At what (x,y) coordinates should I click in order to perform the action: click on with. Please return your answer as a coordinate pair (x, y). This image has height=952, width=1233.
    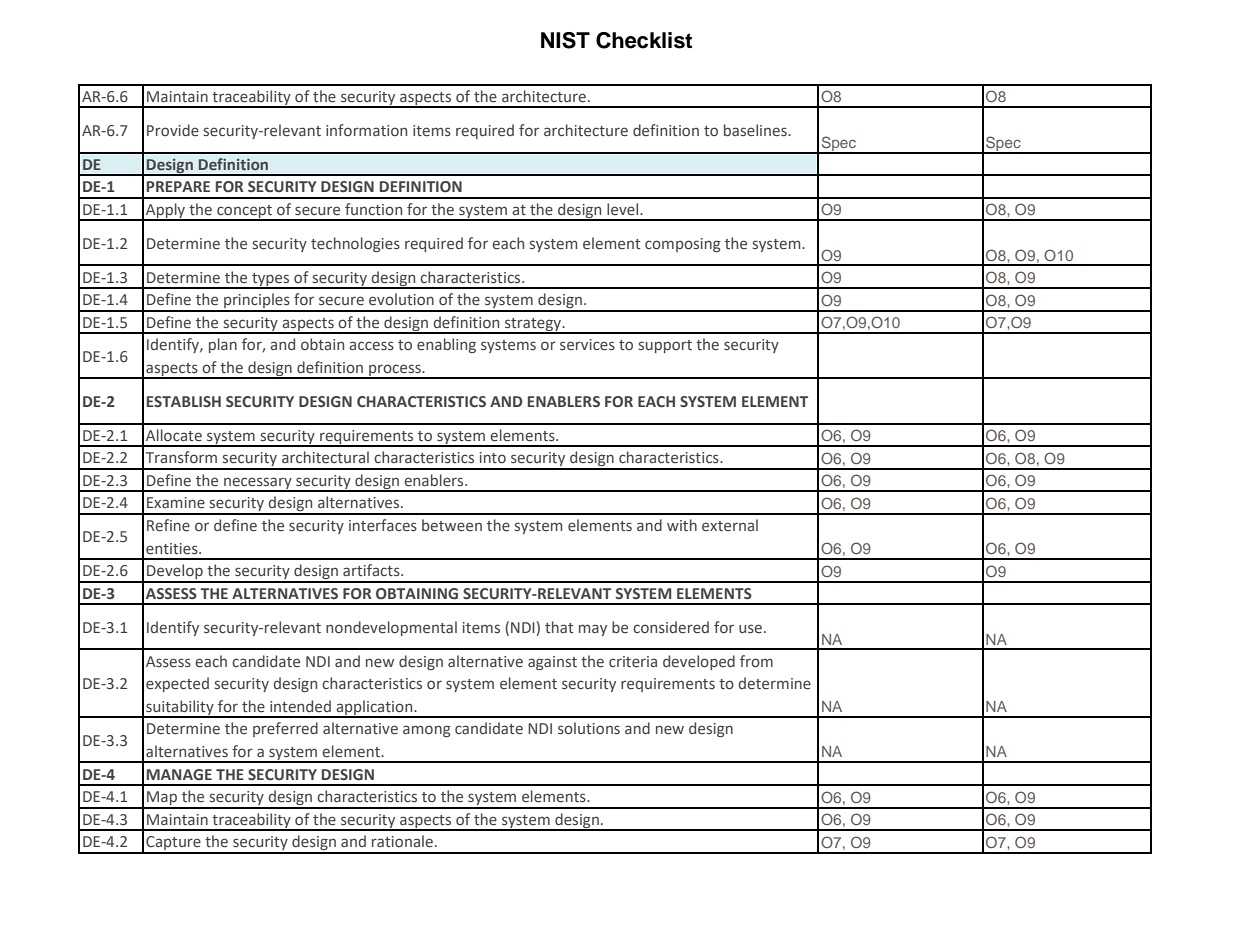
    Looking at the image, I should click on (682, 525).
